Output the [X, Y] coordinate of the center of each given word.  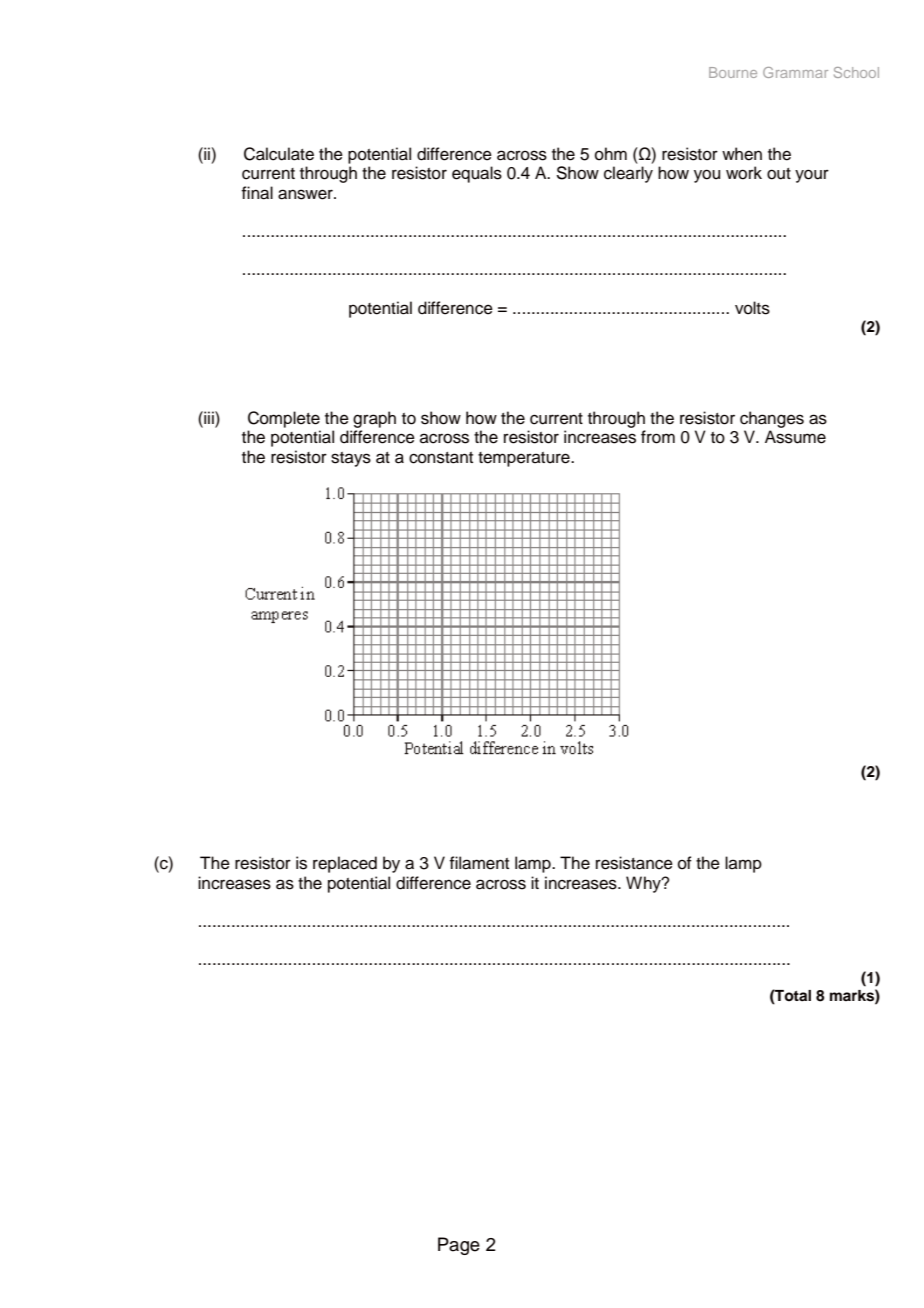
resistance [634, 863]
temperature [525, 459]
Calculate [279, 154]
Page [459, 1246]
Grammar [795, 72]
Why [644, 884]
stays [351, 459]
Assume [795, 437]
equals [477, 174]
